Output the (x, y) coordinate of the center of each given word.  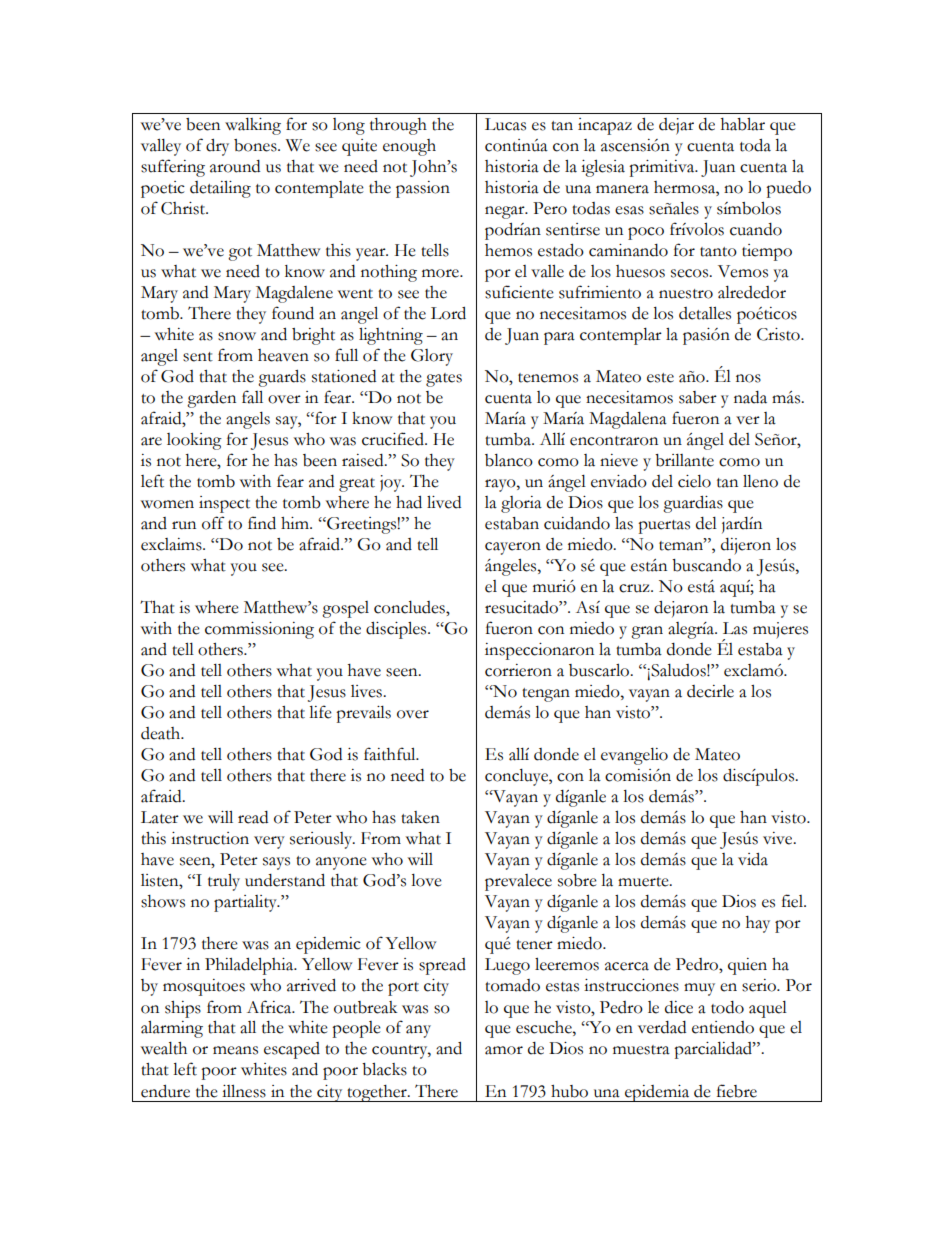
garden (211, 399)
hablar (743, 124)
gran (647, 632)
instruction (210, 838)
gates (444, 380)
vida (753, 859)
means (235, 1050)
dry (217, 147)
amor (504, 1050)
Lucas (505, 124)
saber (698, 397)
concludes (410, 607)
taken (420, 817)
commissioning (259, 630)
